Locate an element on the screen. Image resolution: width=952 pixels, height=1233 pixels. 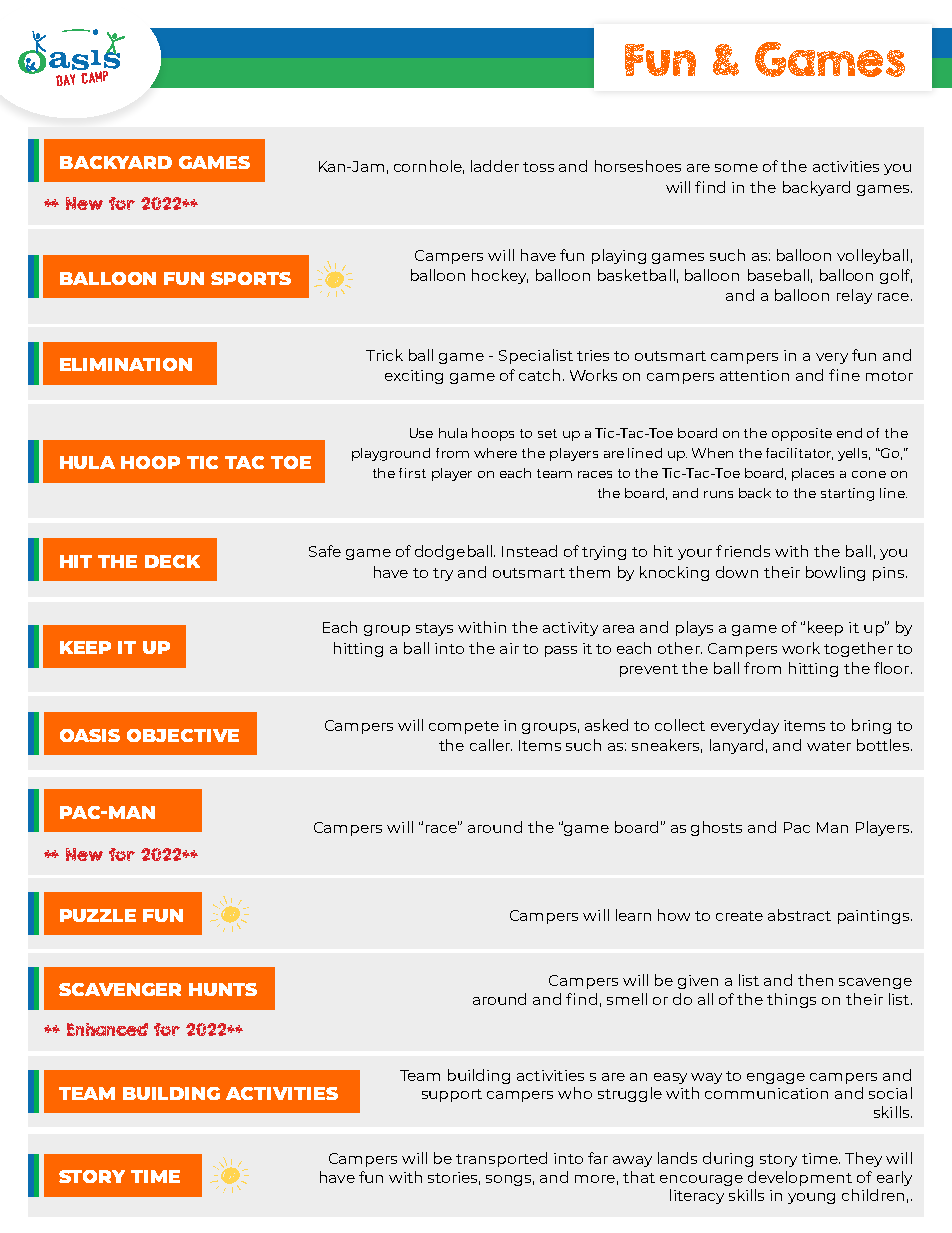
transported is located at coordinates (501, 1159).
